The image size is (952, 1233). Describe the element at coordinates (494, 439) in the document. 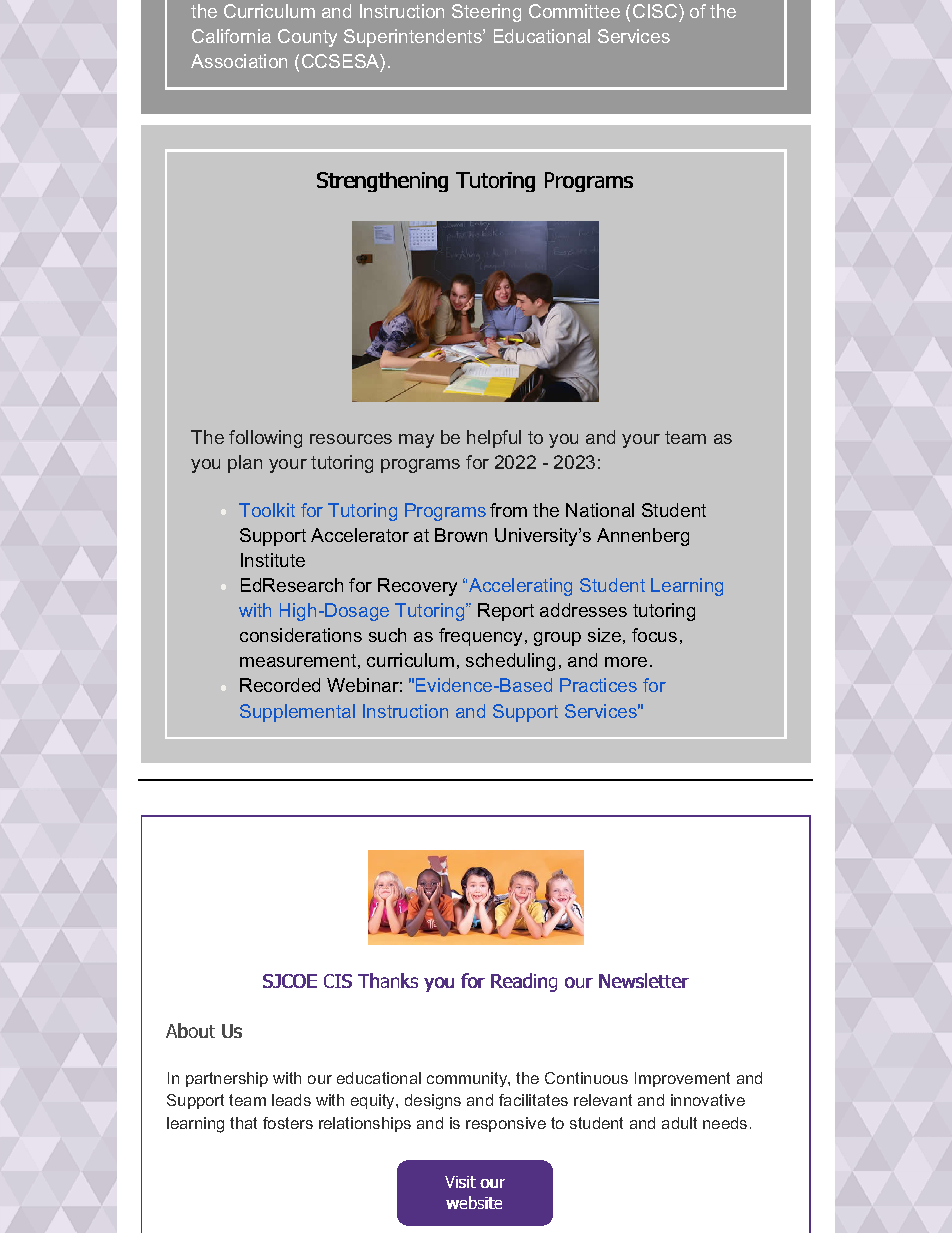

I see `helpful` at that location.
